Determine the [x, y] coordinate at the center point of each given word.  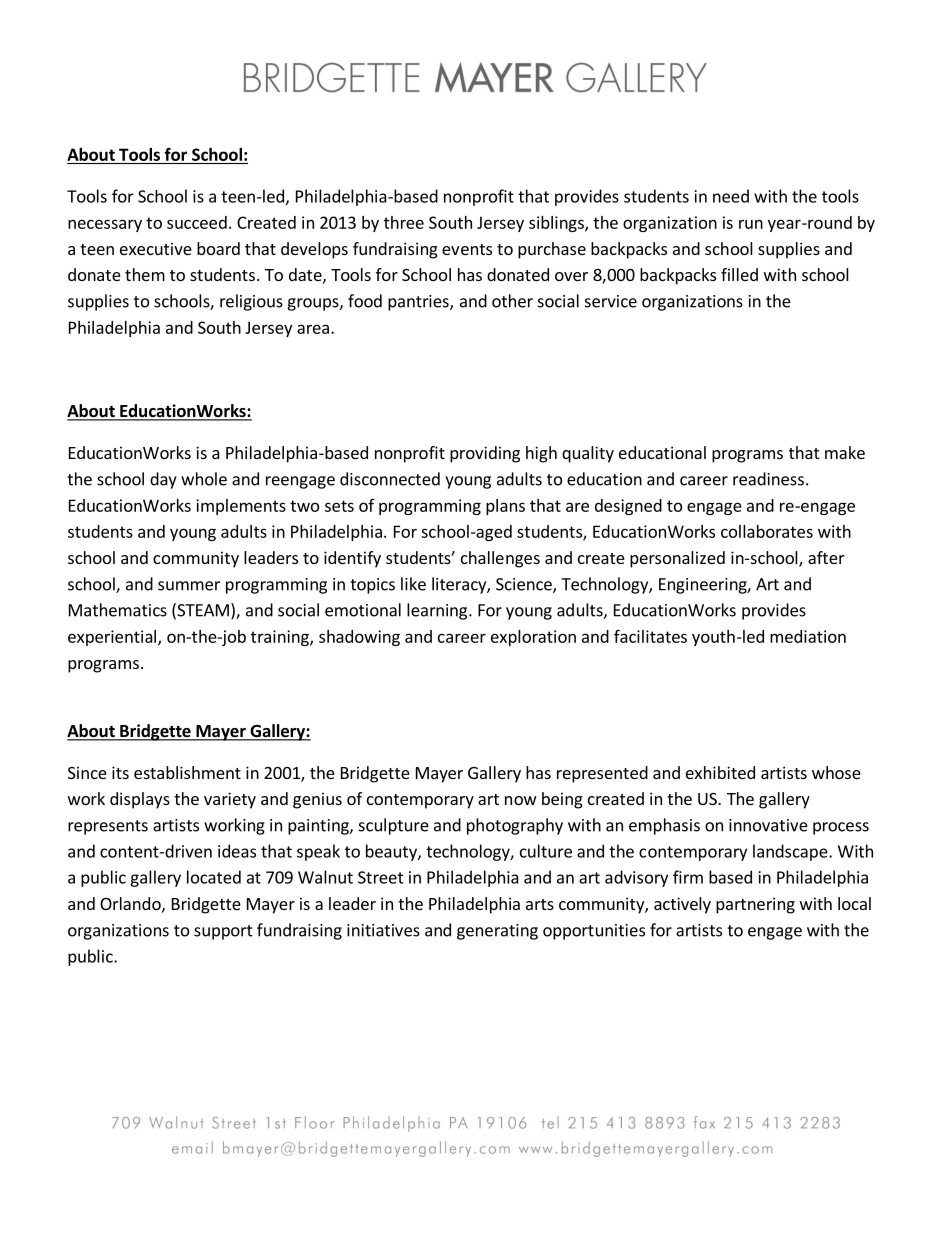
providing [485, 454]
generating [497, 932]
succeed [197, 222]
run [751, 224]
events [467, 249]
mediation [808, 636]
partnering [755, 905]
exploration [533, 638]
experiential [112, 638]
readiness [768, 479]
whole [204, 479]
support [223, 932]
